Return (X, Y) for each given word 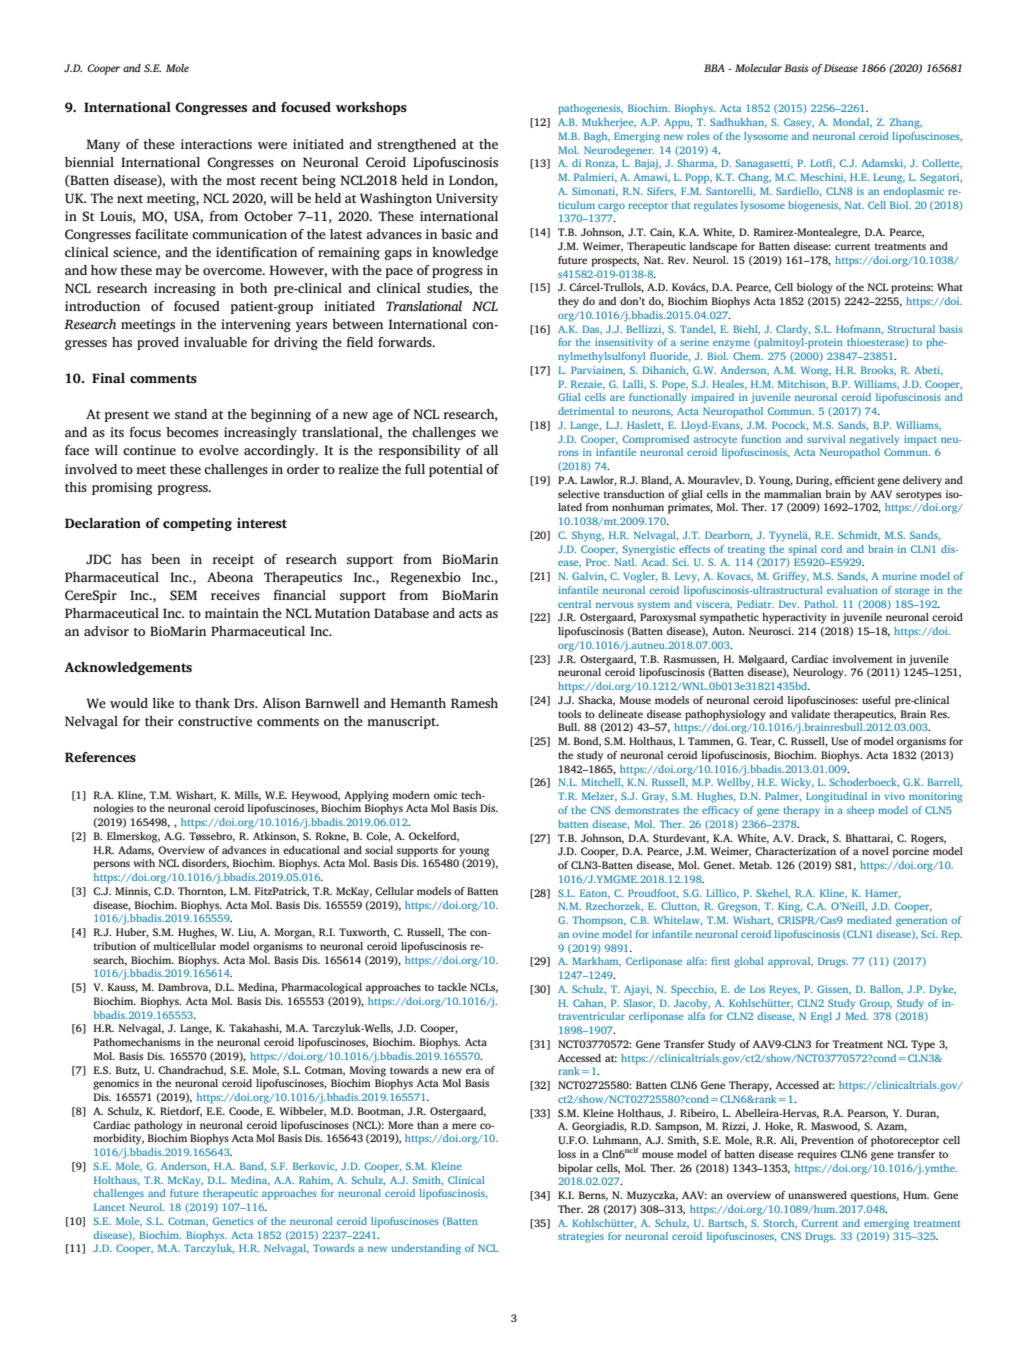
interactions (216, 144)
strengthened (416, 145)
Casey (799, 123)
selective (579, 494)
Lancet (109, 1207)
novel (875, 851)
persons (111, 865)
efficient (855, 480)
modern (411, 795)
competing (197, 524)
